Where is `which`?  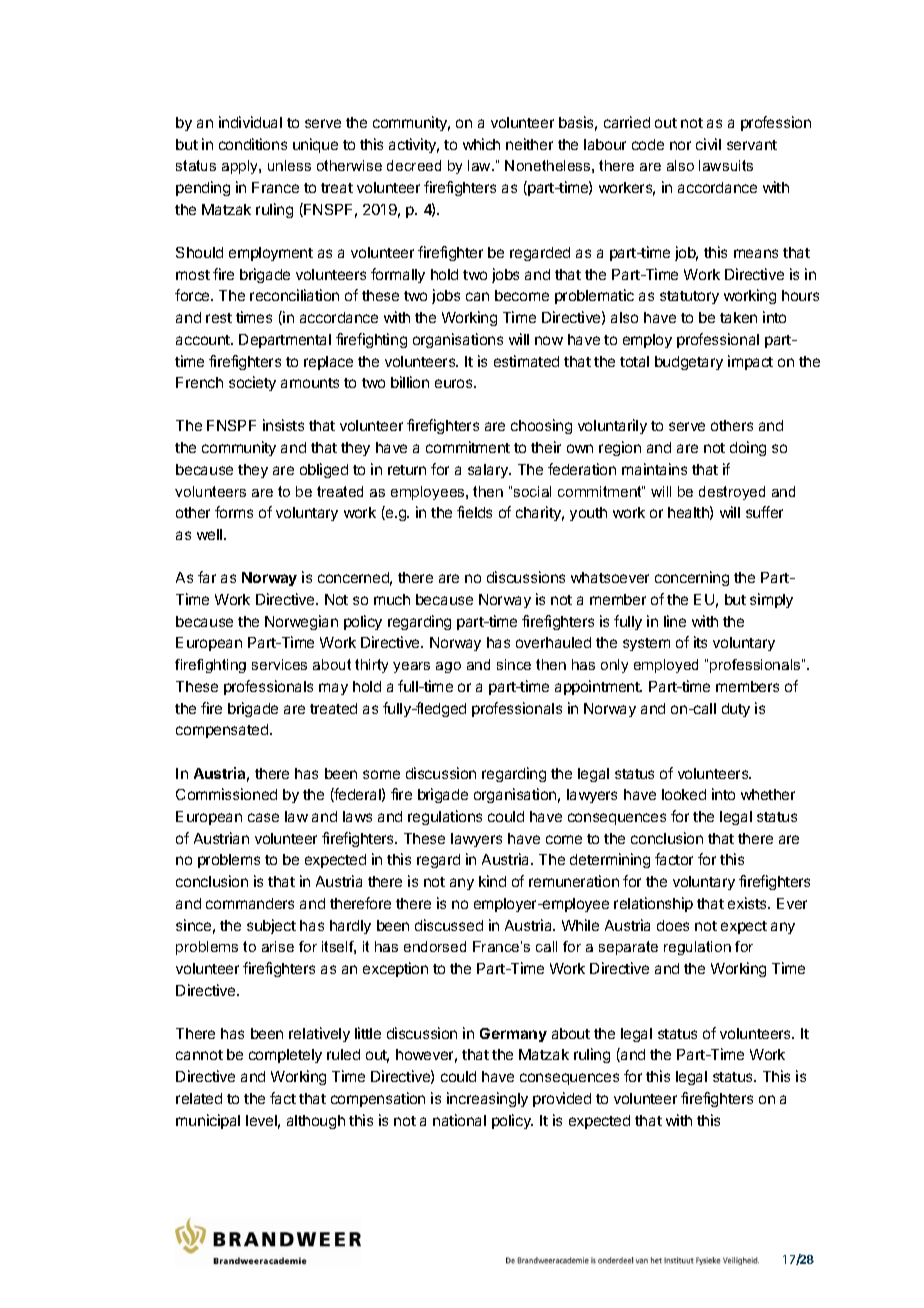 which is located at coordinates (481, 144).
